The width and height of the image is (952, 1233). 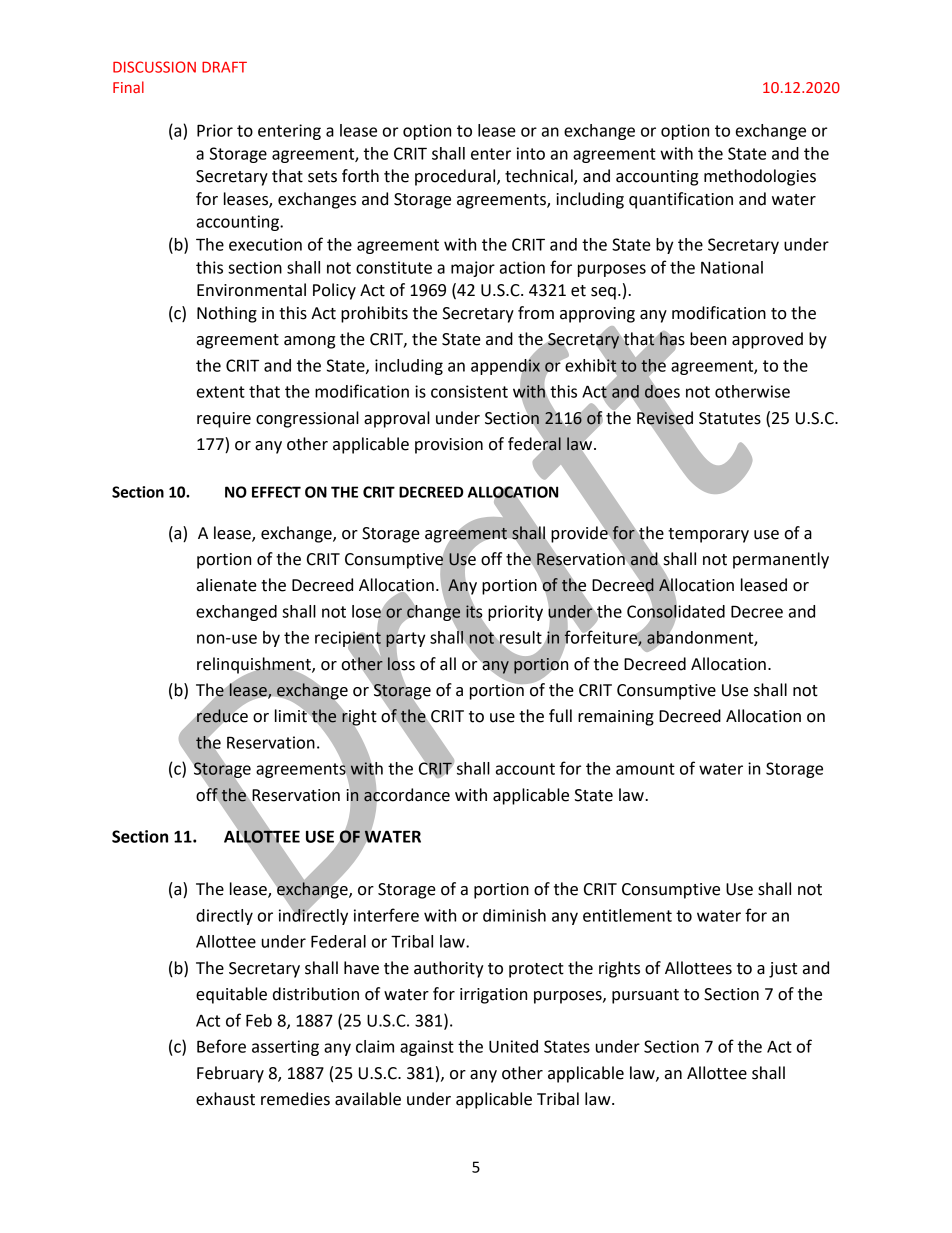 I want to click on against, so click(x=427, y=1048).
